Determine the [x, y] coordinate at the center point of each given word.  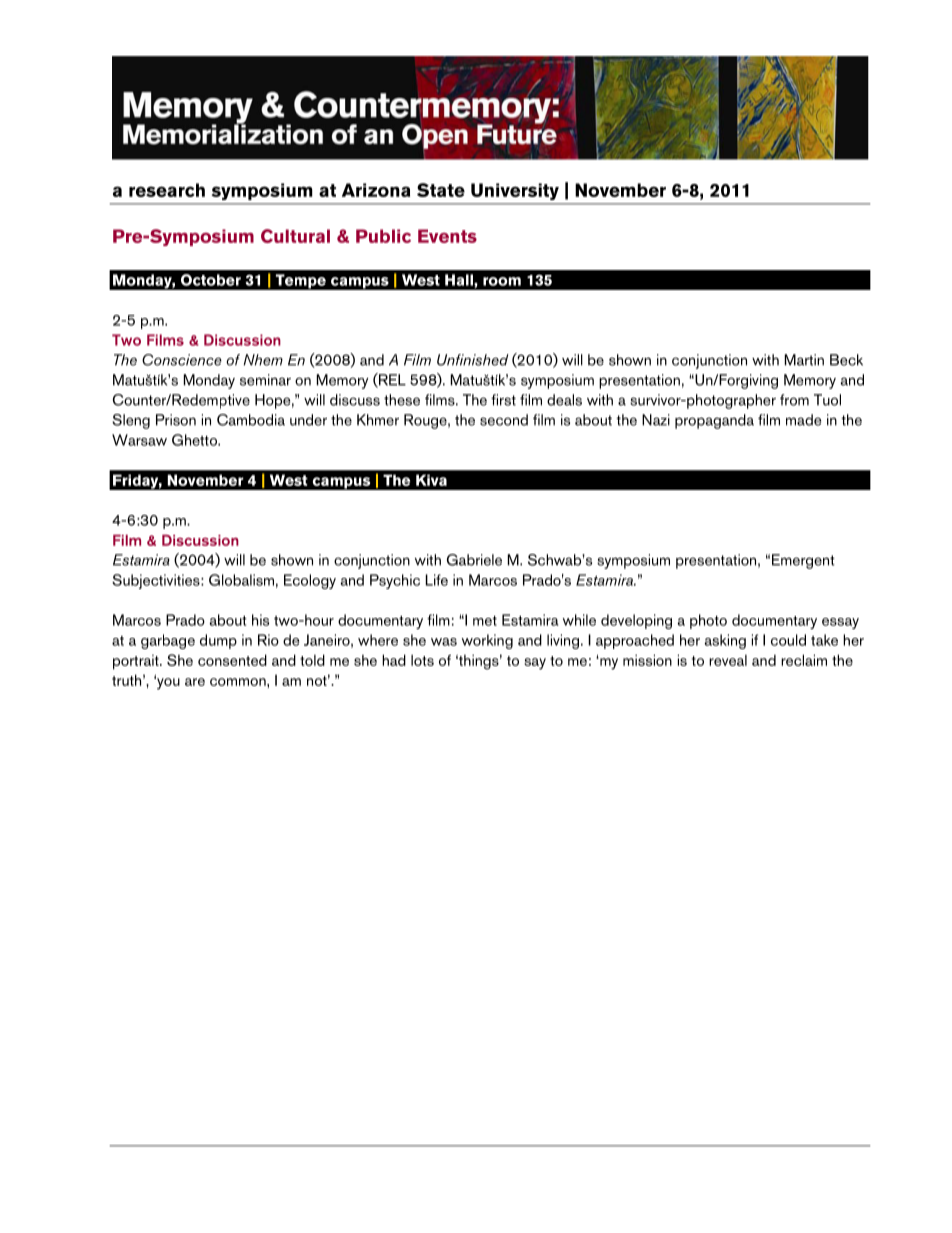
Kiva [431, 480]
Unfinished [473, 360]
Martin [804, 360]
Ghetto [195, 440]
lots [422, 660]
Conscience [182, 360]
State [441, 190]
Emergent [803, 561]
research [167, 190]
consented [232, 660]
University [515, 191]
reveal [728, 660]
